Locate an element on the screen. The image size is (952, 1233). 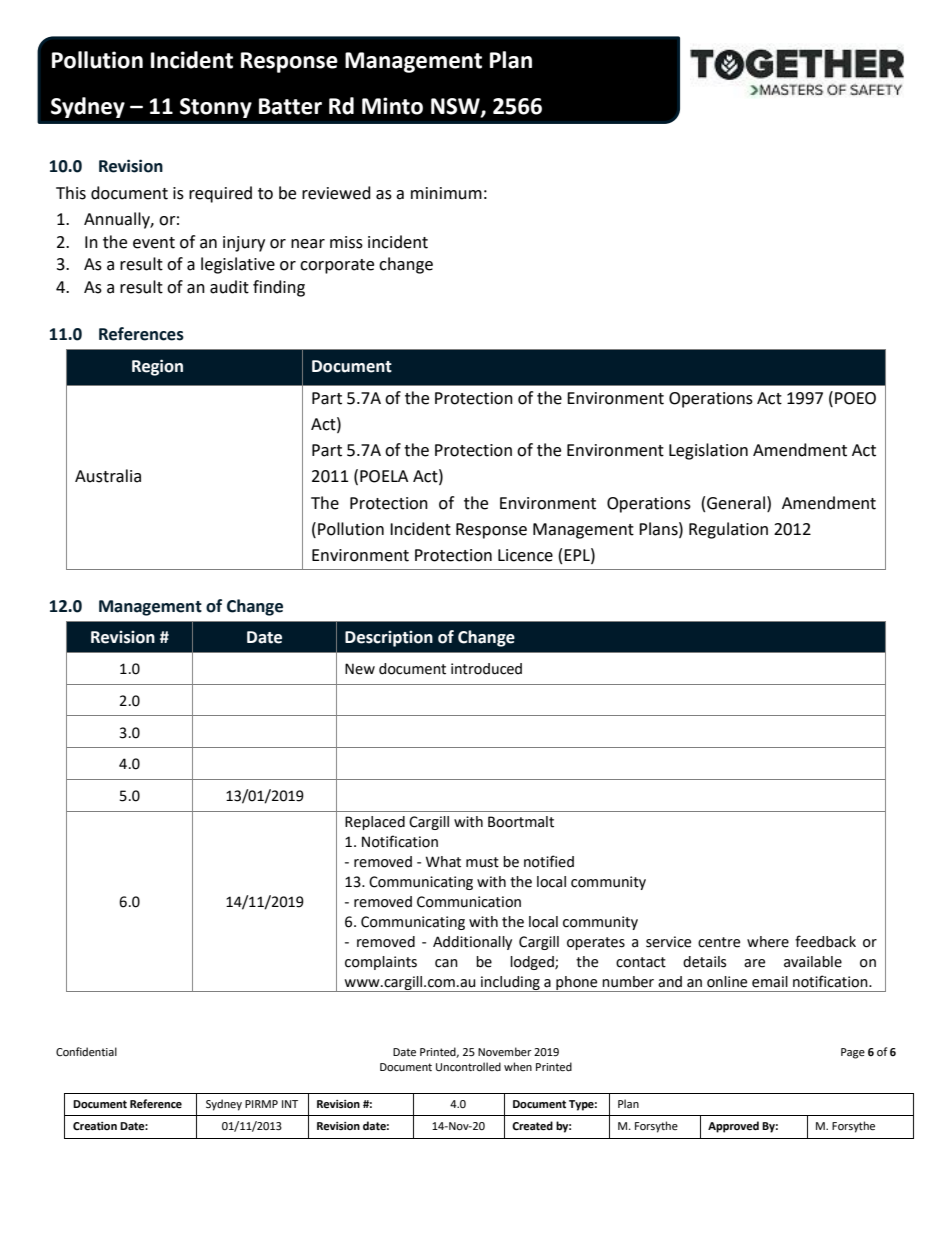
Creation is located at coordinates (95, 1126).
